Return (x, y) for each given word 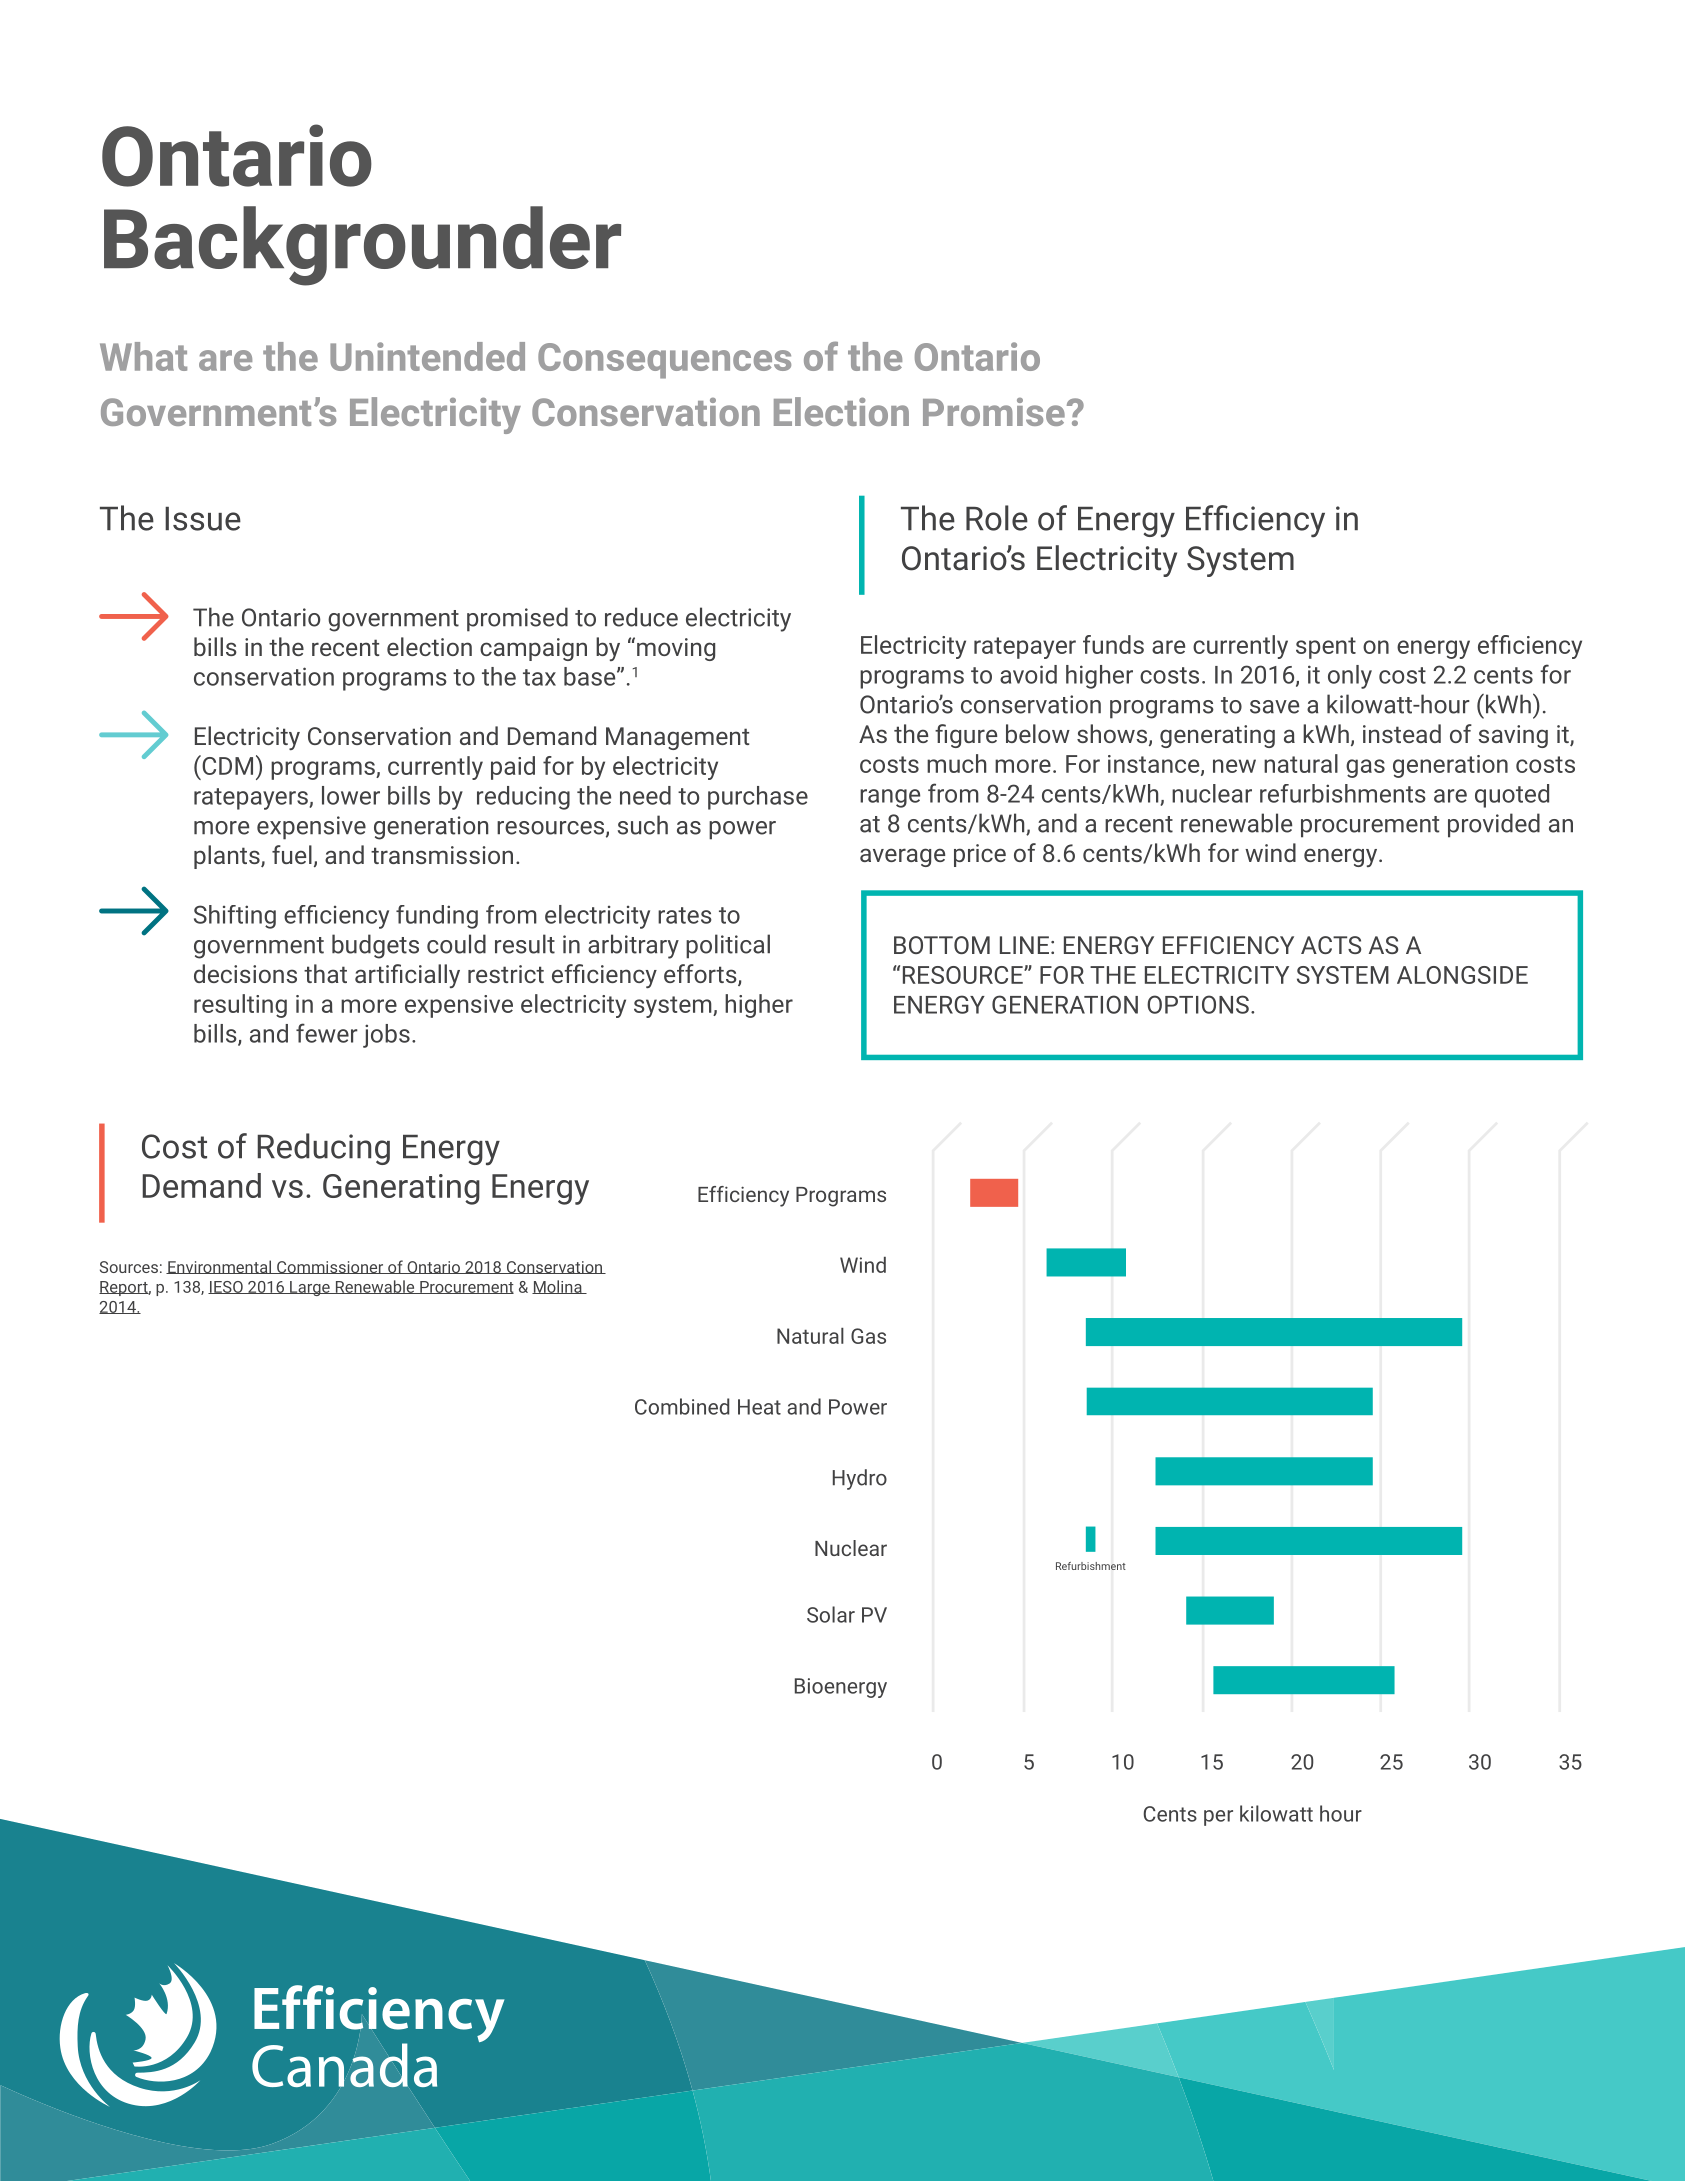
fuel (292, 854)
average (902, 857)
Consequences (664, 361)
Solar (831, 1614)
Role (997, 518)
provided (1494, 825)
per (1218, 1818)
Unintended (427, 356)
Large (310, 1288)
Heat (759, 1407)
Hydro (860, 1479)
